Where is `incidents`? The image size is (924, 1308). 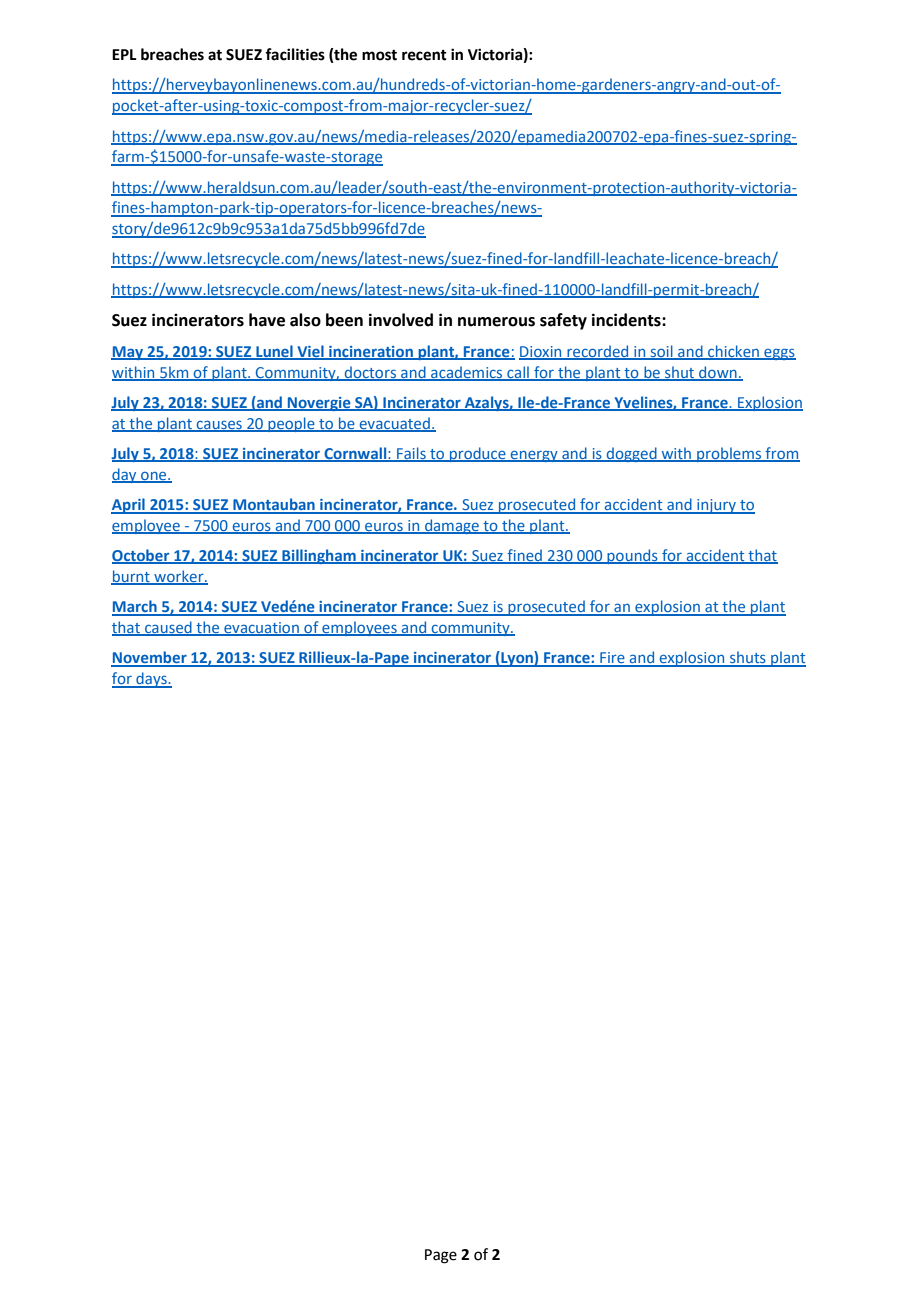 incidents is located at coordinates (627, 320).
